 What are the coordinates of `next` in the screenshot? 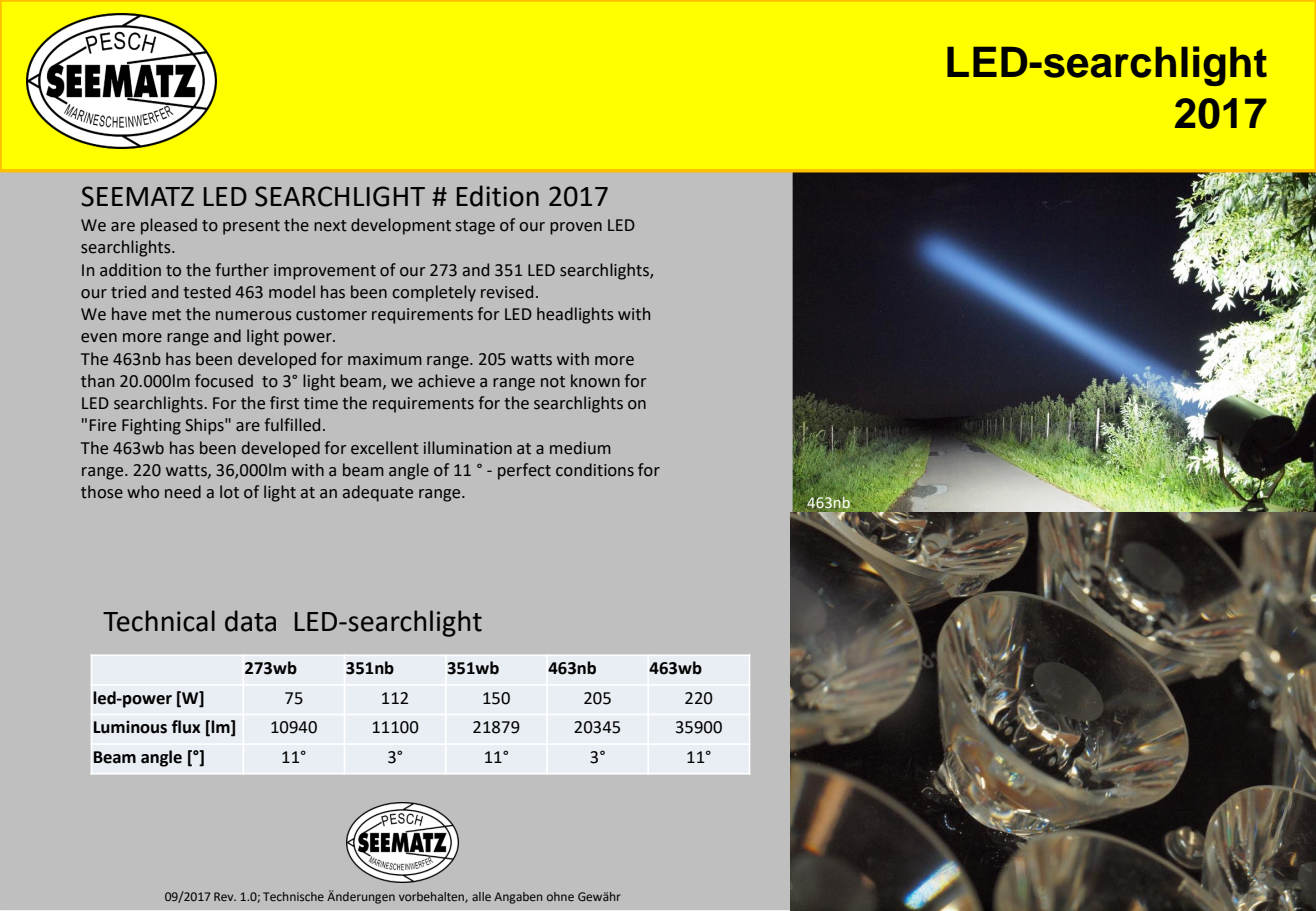 It's located at (330, 226).
